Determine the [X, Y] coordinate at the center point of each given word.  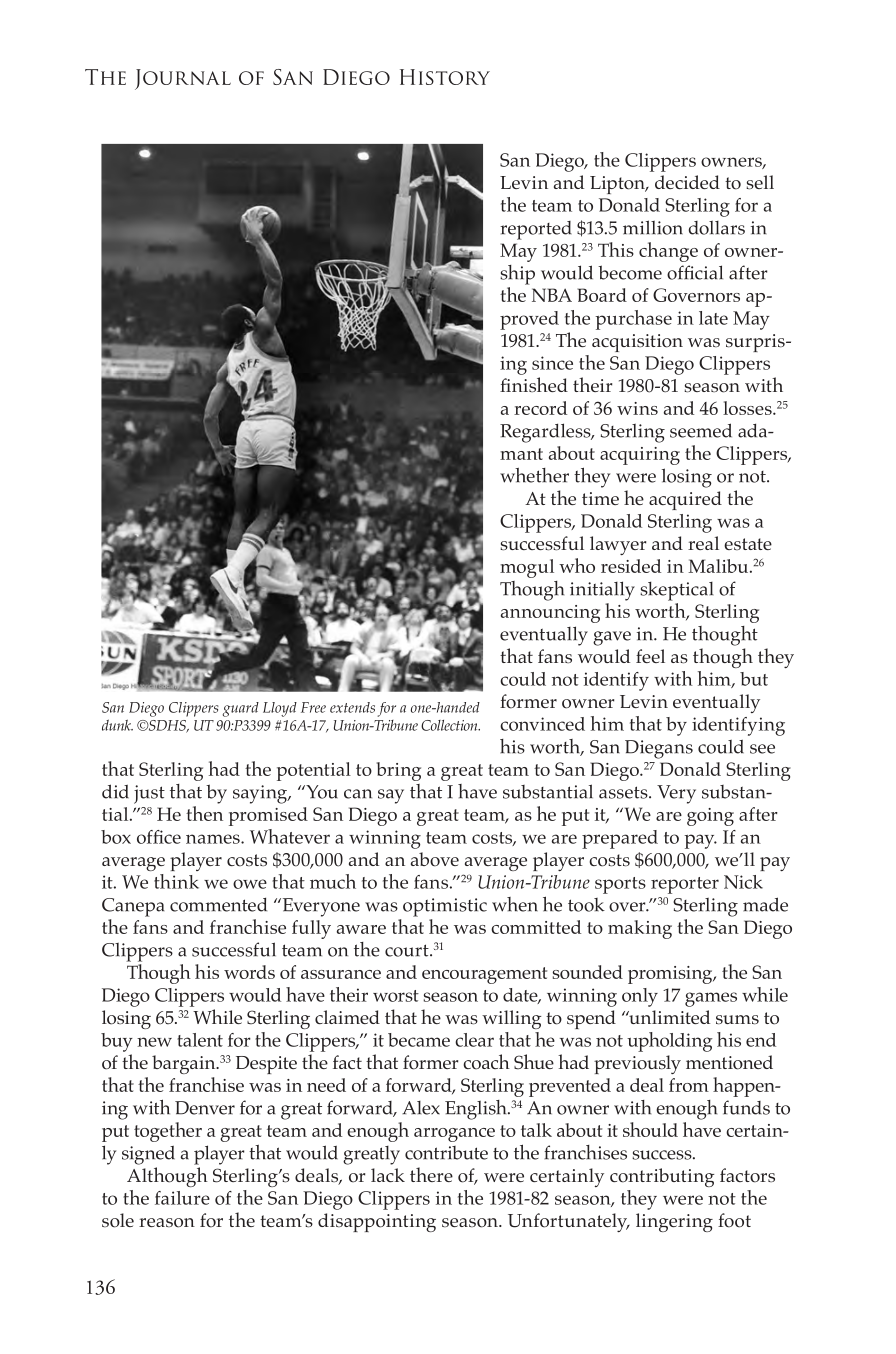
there [431, 1174]
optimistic [445, 907]
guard [241, 709]
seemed [701, 430]
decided [687, 182]
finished [534, 384]
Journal [183, 79]
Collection [450, 725]
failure [182, 1198]
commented [218, 904]
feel [650, 656]
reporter [685, 885]
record [540, 408]
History [445, 77]
